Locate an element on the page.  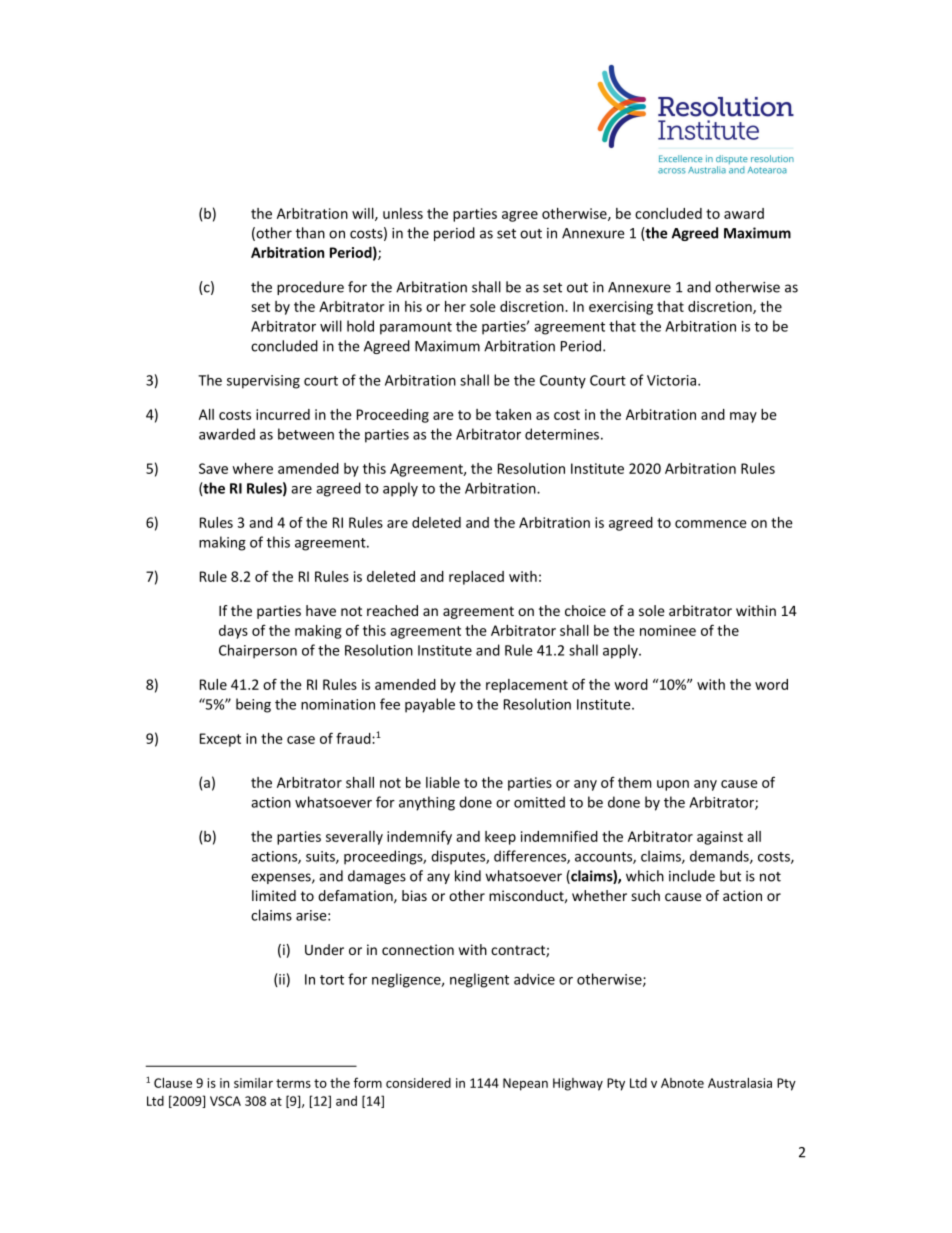
where is located at coordinates (252, 468).
